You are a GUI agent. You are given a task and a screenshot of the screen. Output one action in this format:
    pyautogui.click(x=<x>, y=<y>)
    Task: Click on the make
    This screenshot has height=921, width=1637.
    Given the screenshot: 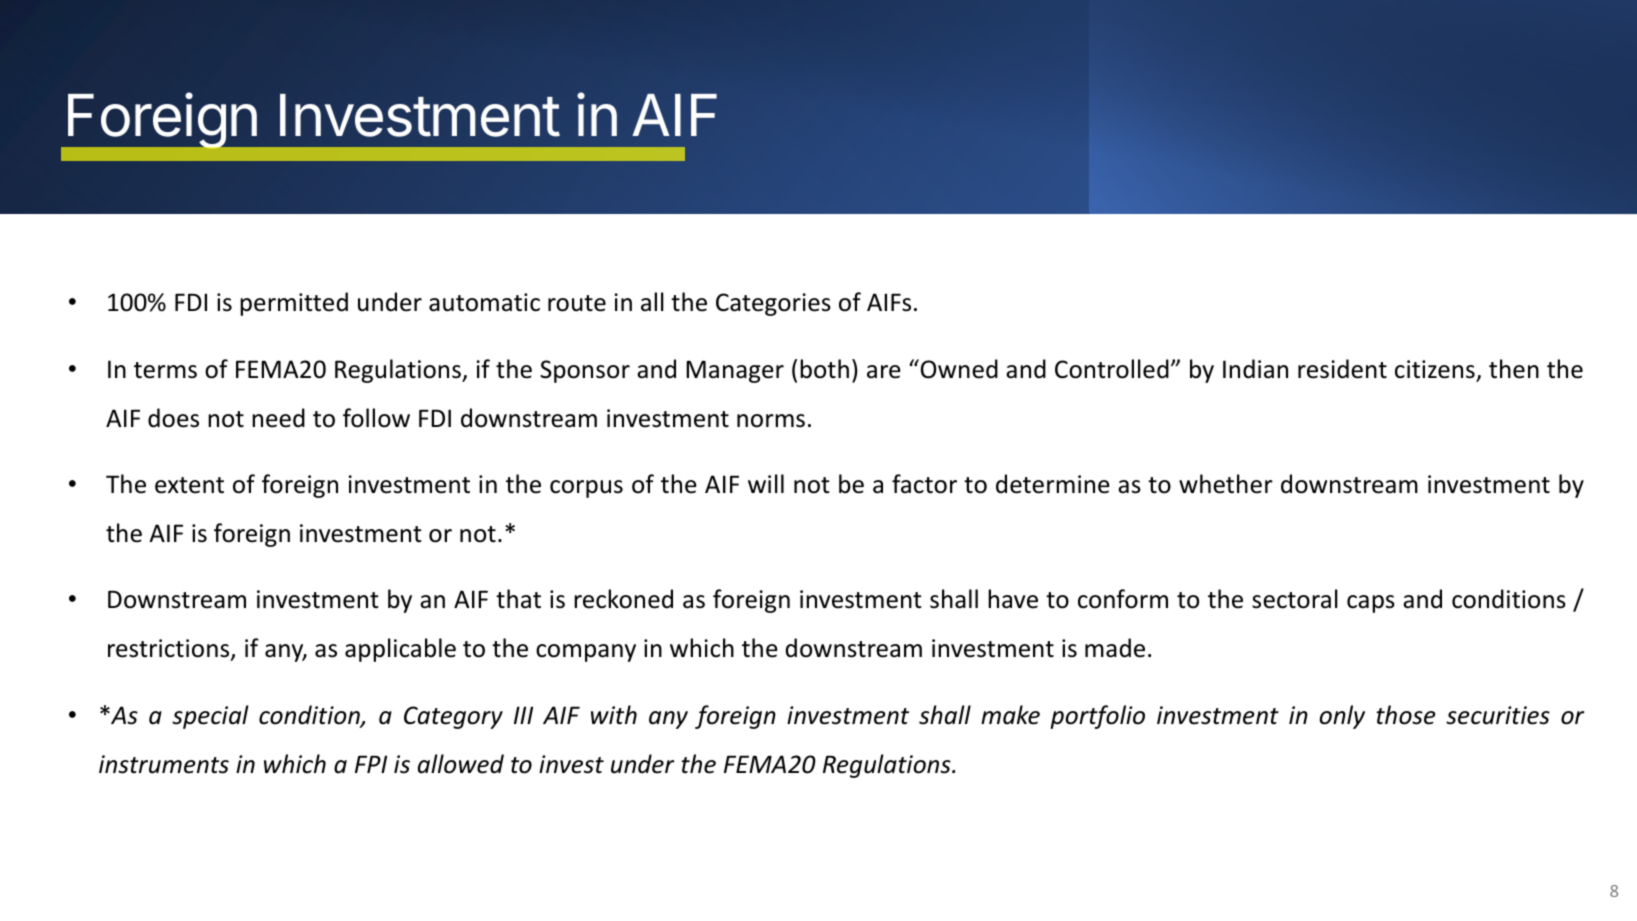 What is the action you would take?
    pyautogui.click(x=1010, y=715)
